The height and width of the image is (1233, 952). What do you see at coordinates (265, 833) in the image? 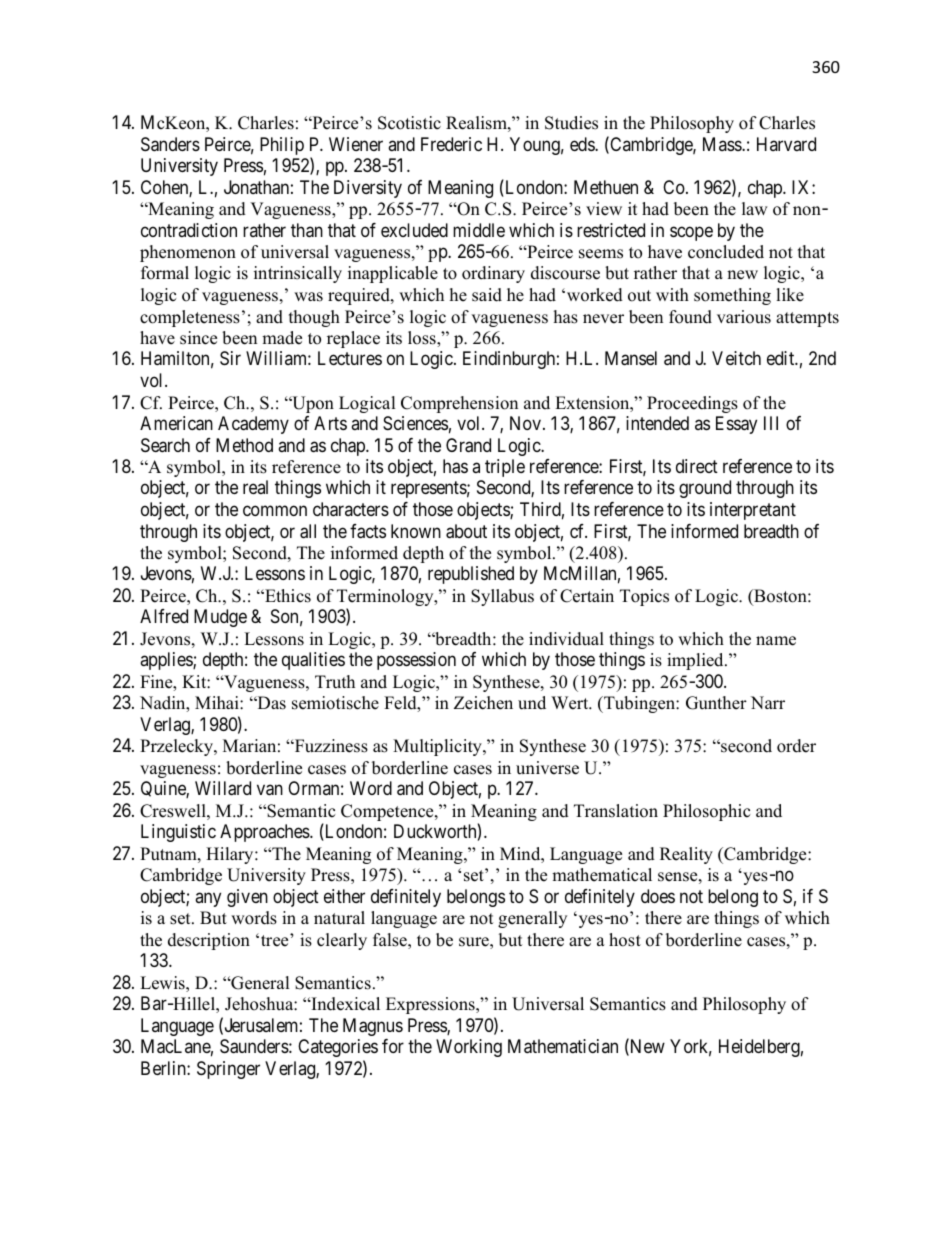
I see `Approaches` at bounding box center [265, 833].
